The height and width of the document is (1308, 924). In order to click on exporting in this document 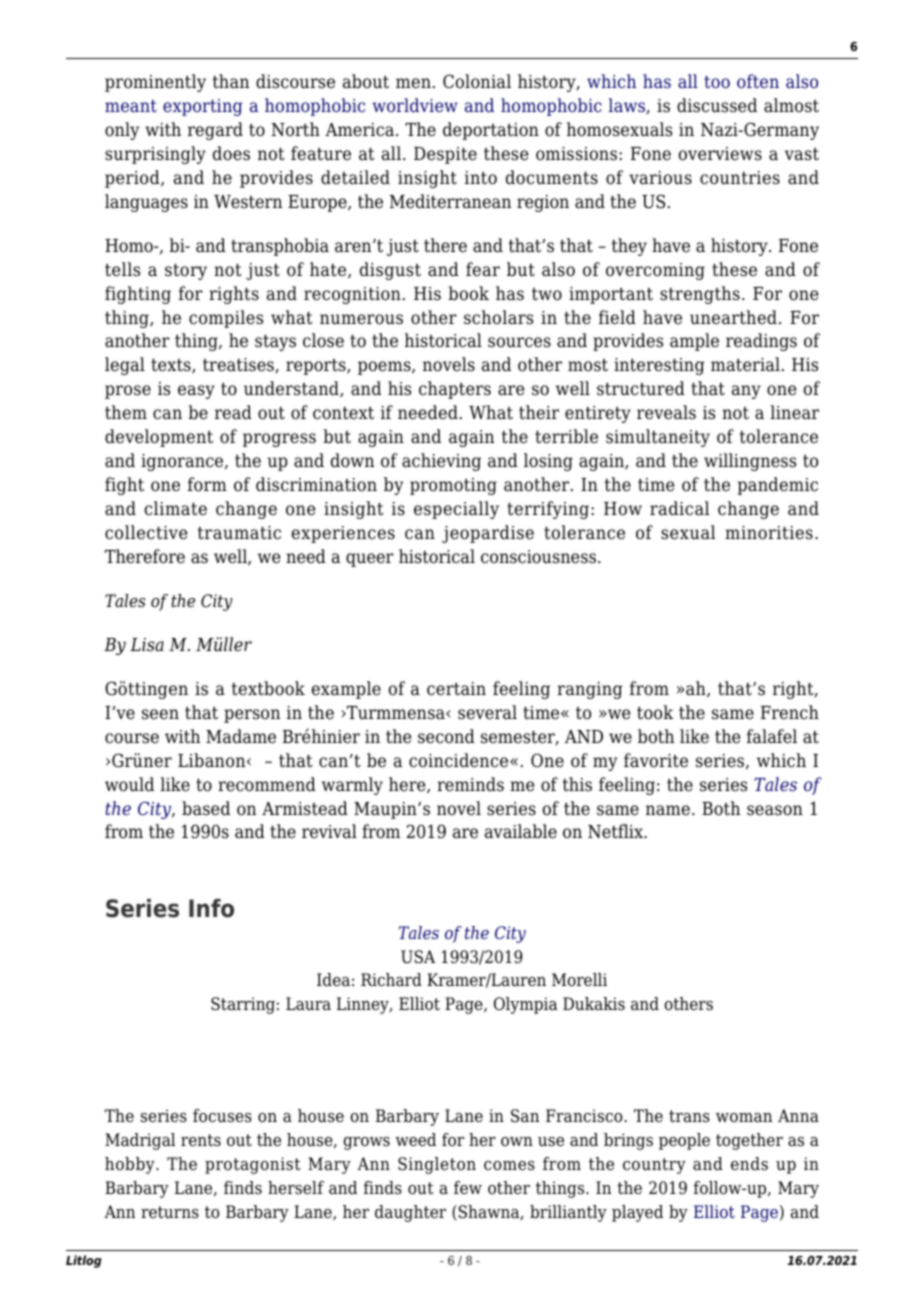, I will do `click(202, 107)`.
